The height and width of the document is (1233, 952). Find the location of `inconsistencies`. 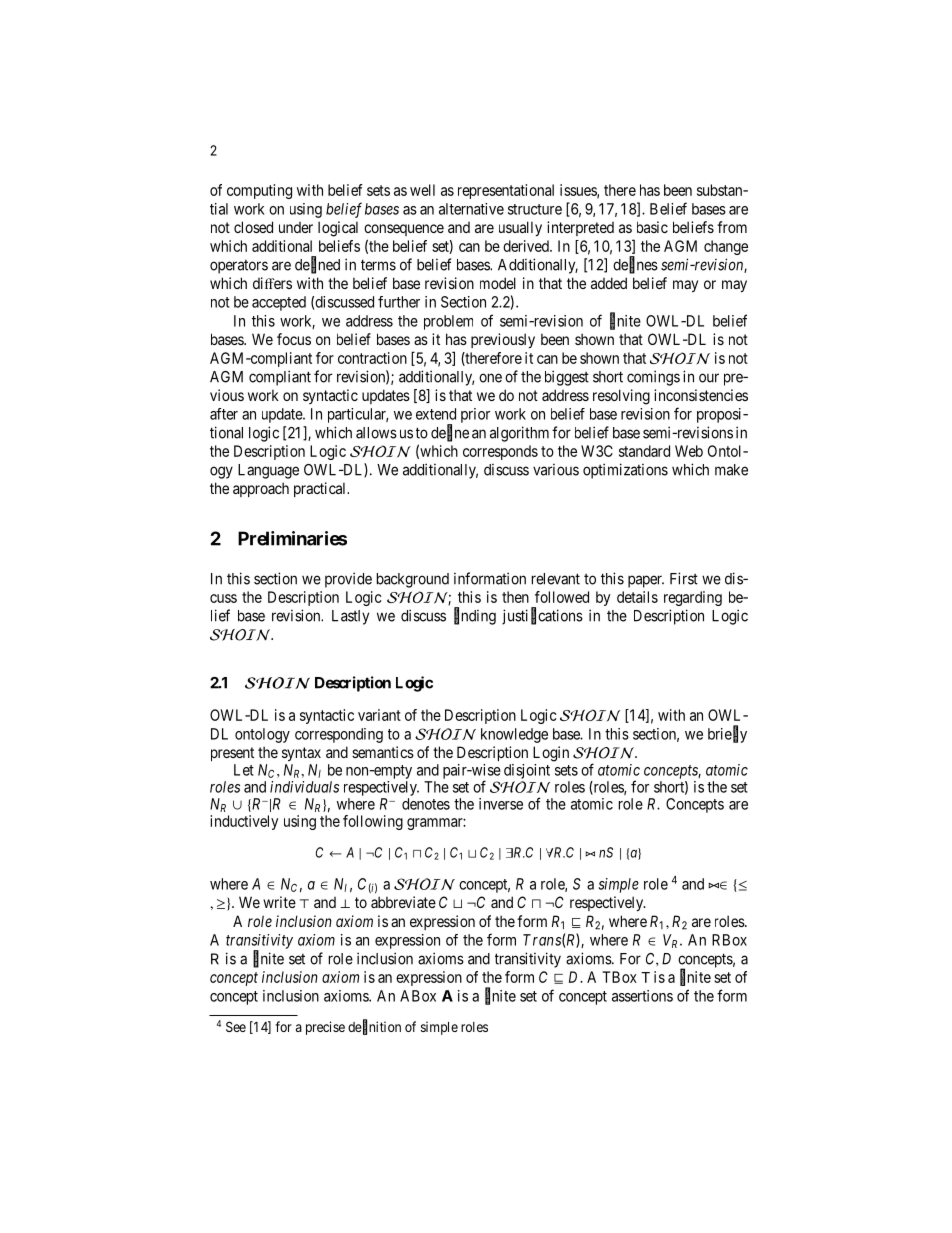

inconsistencies is located at coordinates (701, 395).
